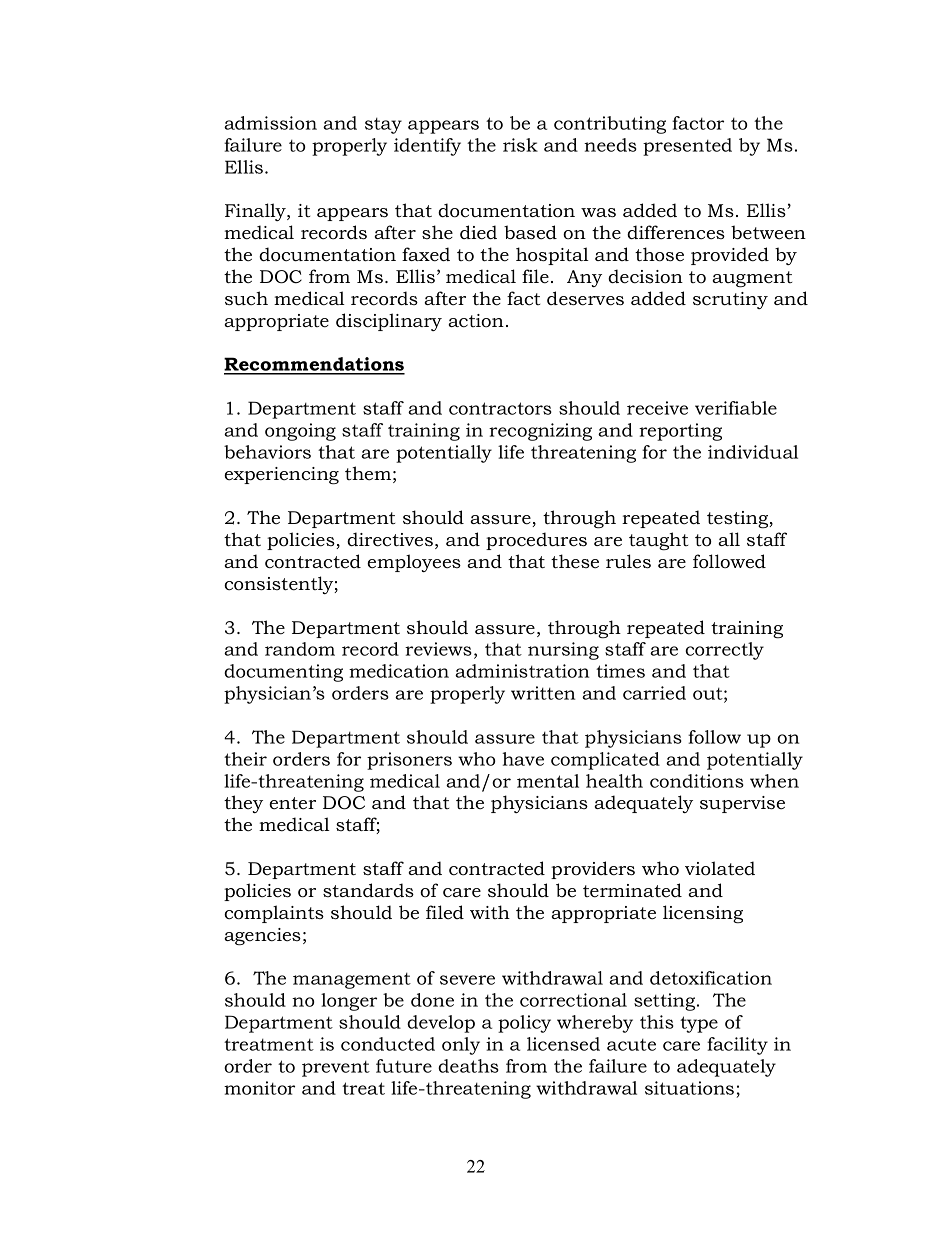 This screenshot has height=1233, width=952. What do you see at coordinates (737, 1046) in the screenshot?
I see `facility` at bounding box center [737, 1046].
